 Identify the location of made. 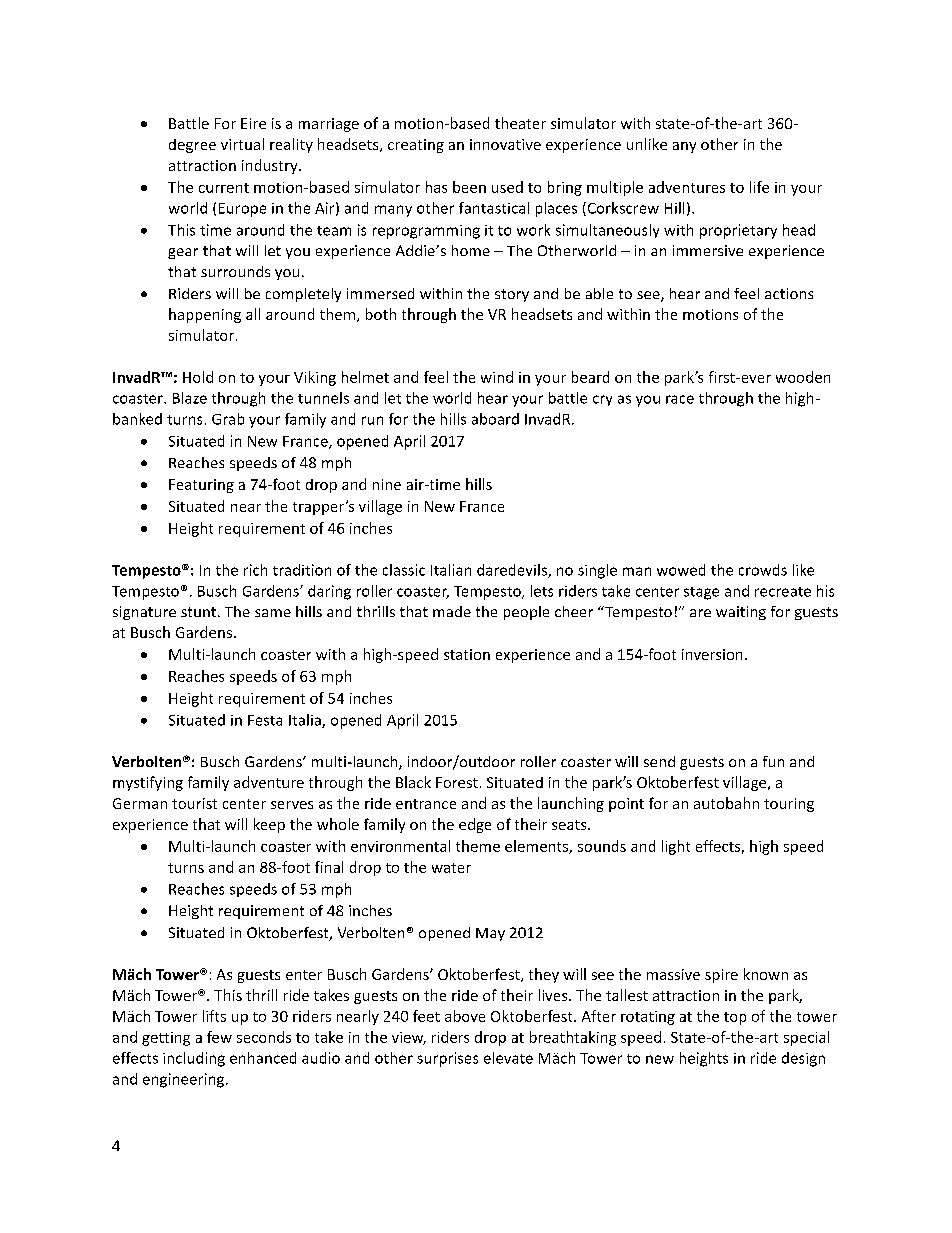
(452, 611).
